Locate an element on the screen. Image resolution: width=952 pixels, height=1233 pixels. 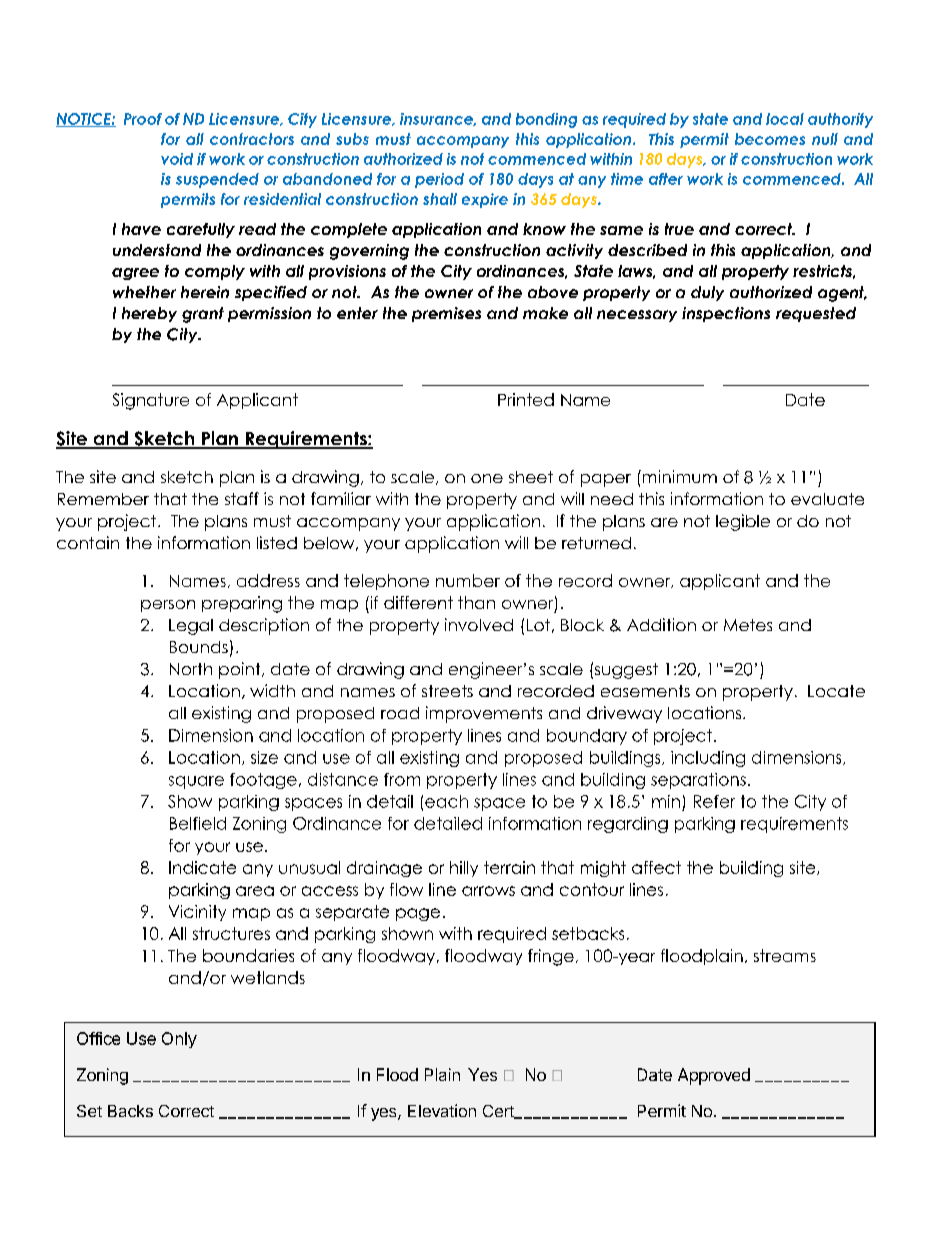
period is located at coordinates (439, 180).
